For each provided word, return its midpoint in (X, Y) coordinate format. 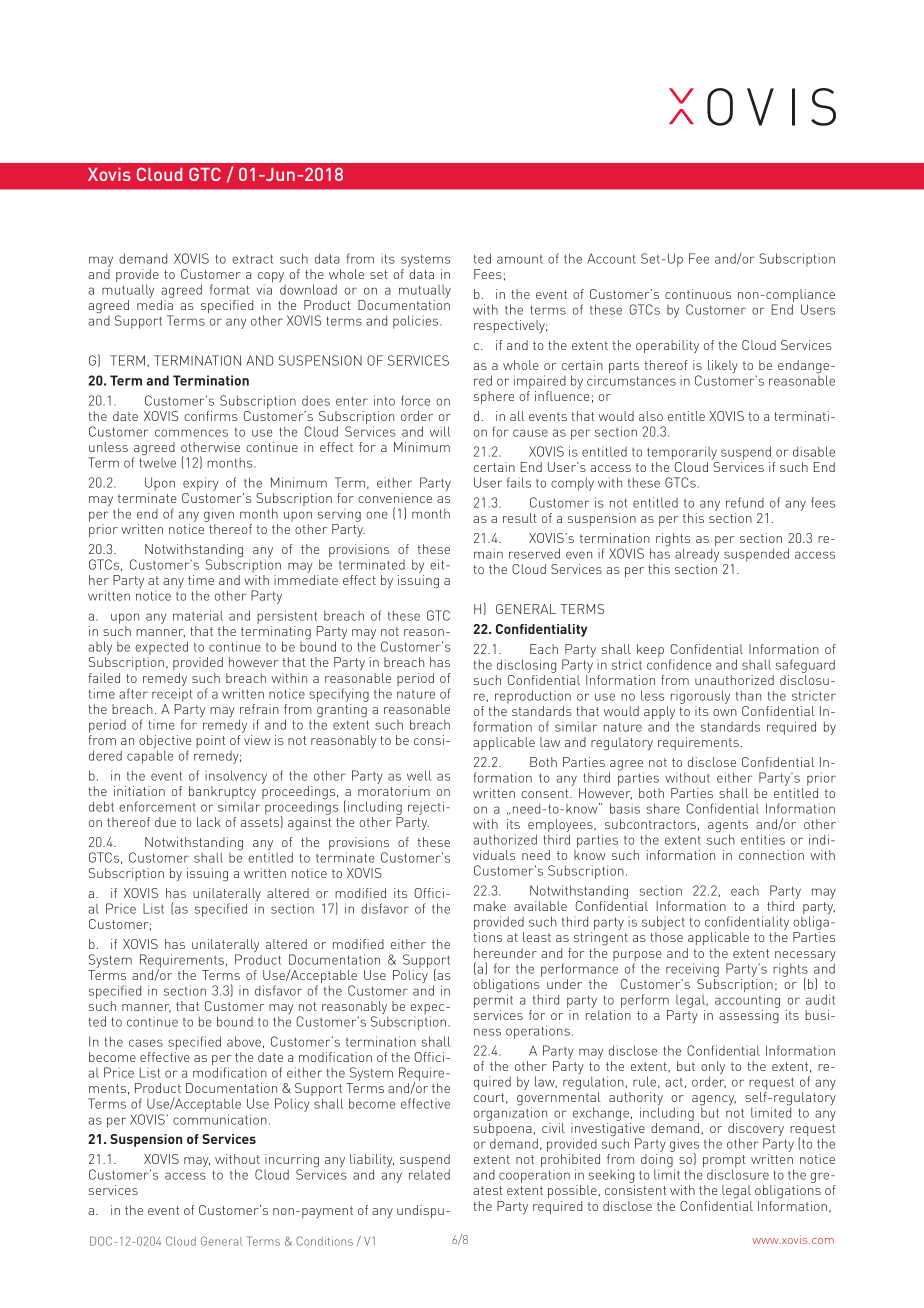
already (697, 555)
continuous (698, 294)
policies (417, 322)
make (490, 906)
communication (220, 1119)
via (264, 289)
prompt (724, 1162)
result (520, 518)
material (198, 615)
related (429, 1174)
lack (209, 822)
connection (771, 855)
